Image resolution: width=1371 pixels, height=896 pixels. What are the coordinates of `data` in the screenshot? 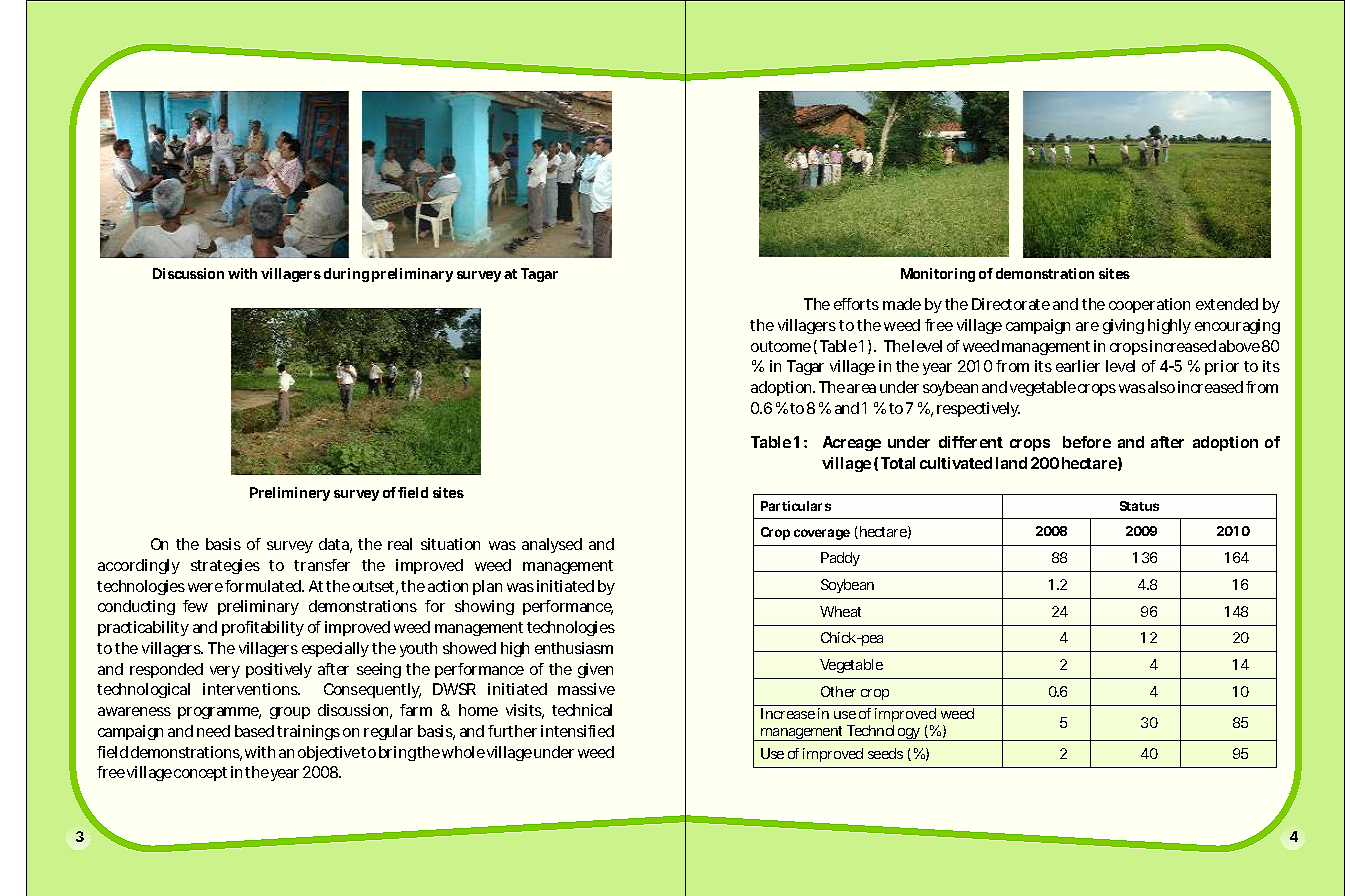 It's located at (335, 545).
